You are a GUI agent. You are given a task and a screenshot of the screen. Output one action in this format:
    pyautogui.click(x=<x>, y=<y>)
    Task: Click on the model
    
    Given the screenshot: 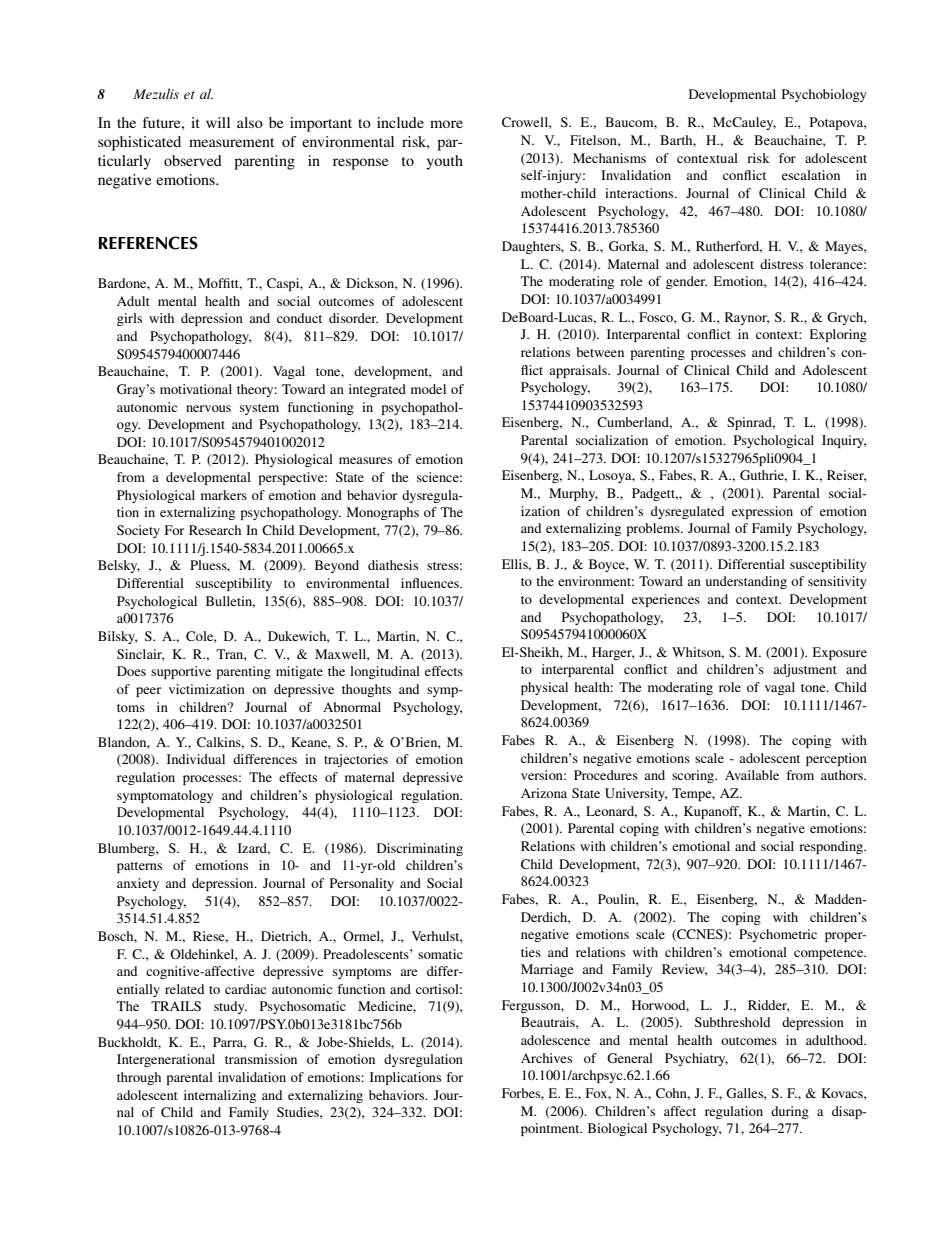 What is the action you would take?
    pyautogui.click(x=428, y=389)
